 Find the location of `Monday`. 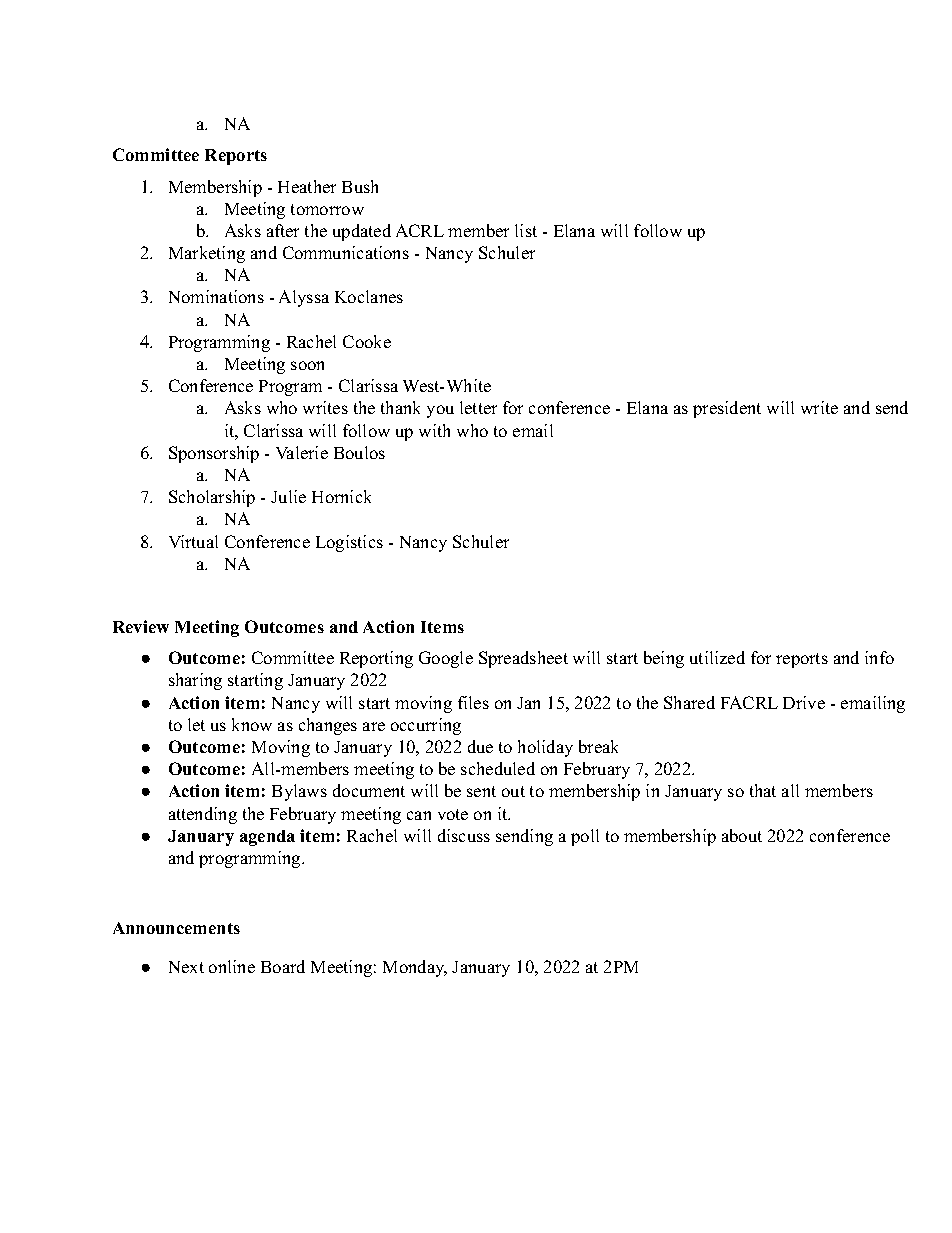

Monday is located at coordinates (415, 968).
